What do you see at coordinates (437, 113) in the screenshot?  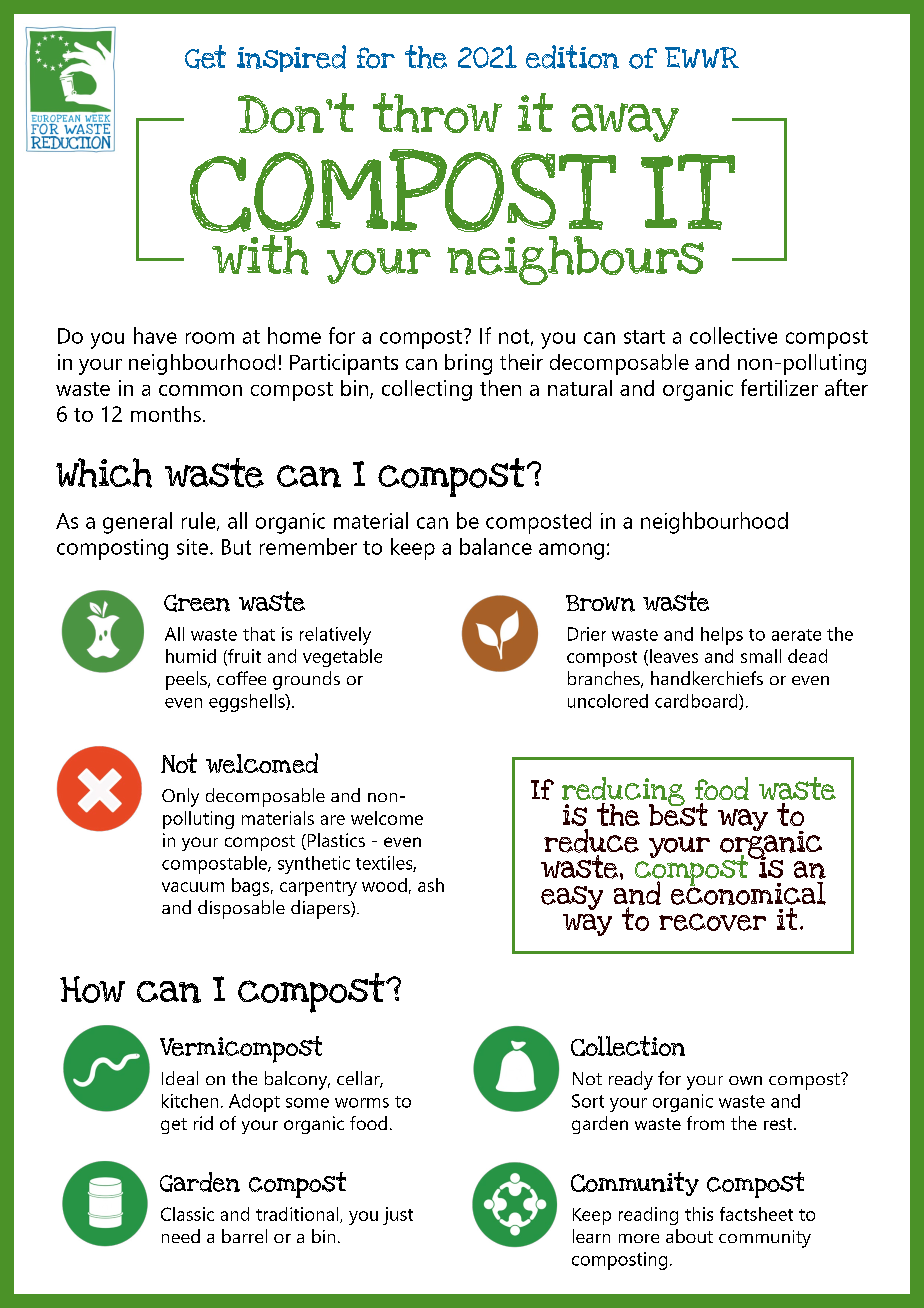 I see `throw` at bounding box center [437, 113].
